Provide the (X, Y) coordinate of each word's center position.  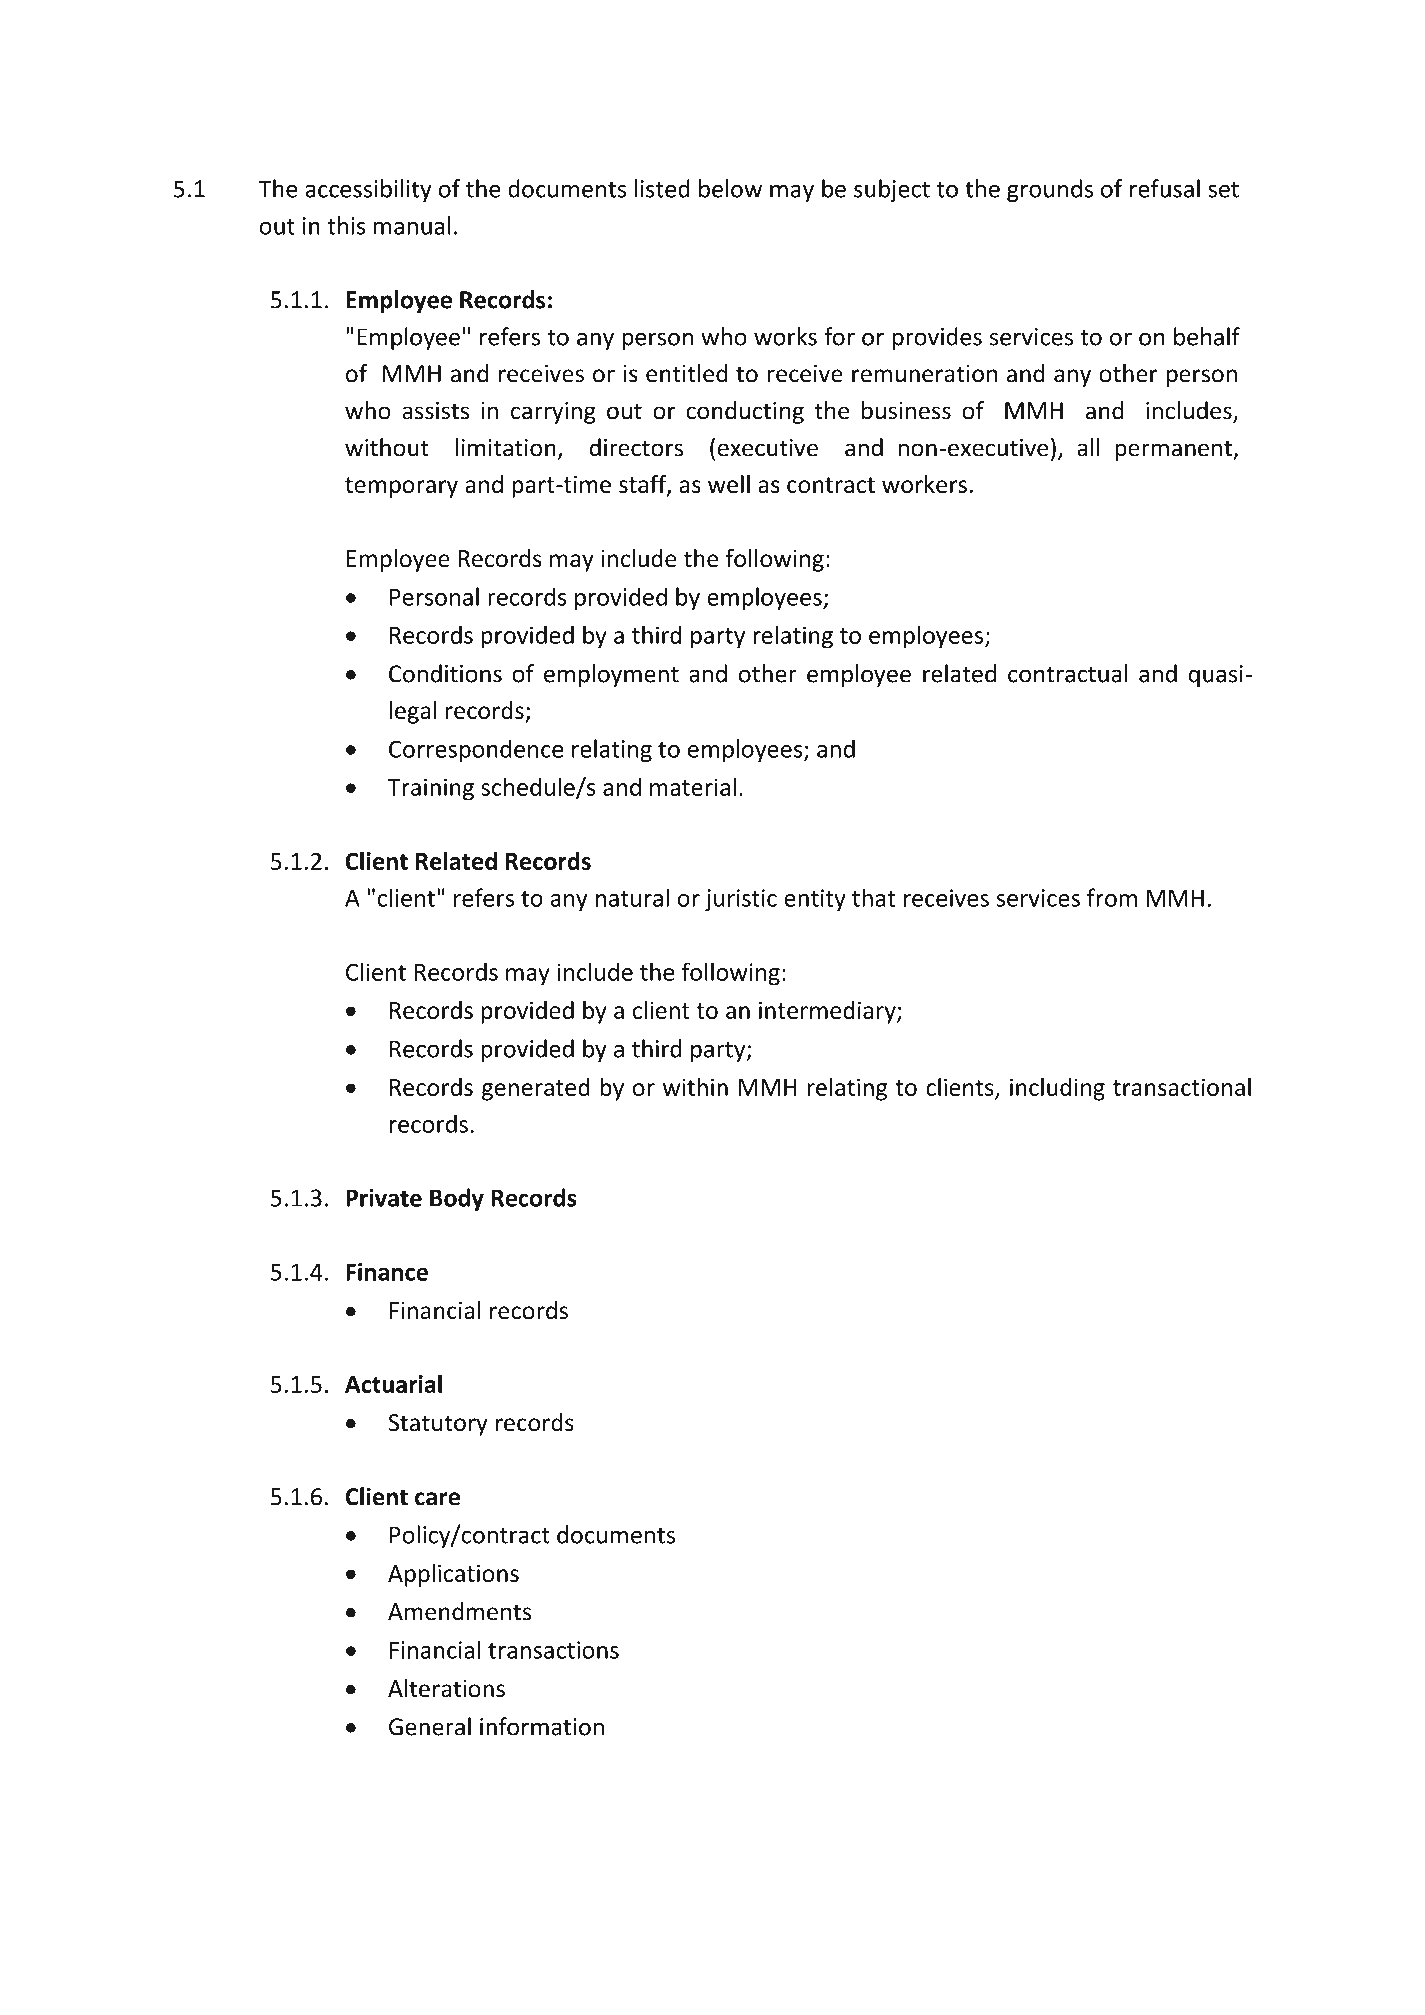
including (1057, 1089)
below (730, 188)
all (1088, 447)
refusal (1165, 188)
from (1112, 897)
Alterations (446, 1688)
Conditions (445, 673)
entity (815, 900)
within (695, 1087)
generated (536, 1089)
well (729, 484)
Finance (387, 1272)
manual (412, 225)
